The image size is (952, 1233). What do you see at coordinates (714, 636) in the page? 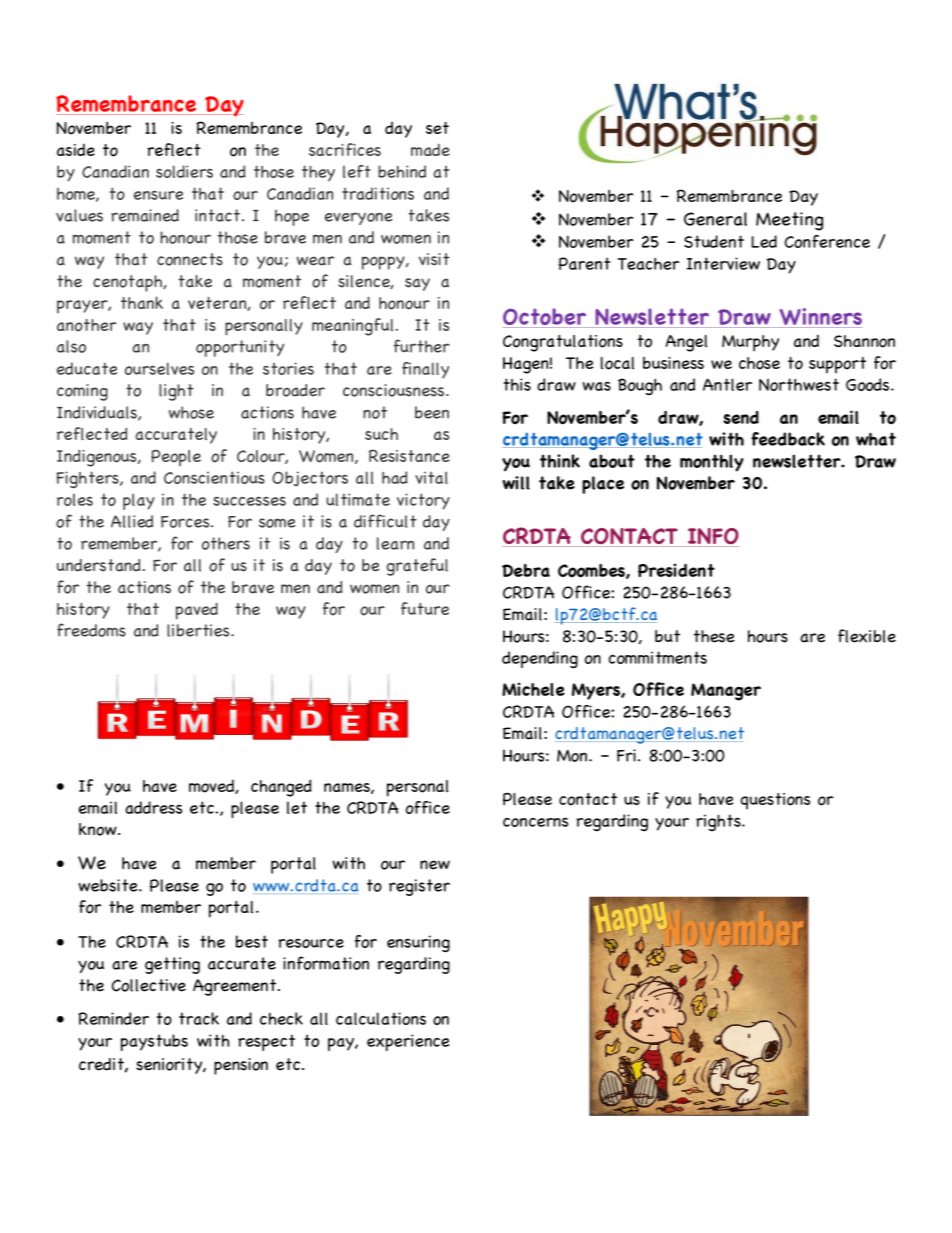
I see `these` at bounding box center [714, 636].
